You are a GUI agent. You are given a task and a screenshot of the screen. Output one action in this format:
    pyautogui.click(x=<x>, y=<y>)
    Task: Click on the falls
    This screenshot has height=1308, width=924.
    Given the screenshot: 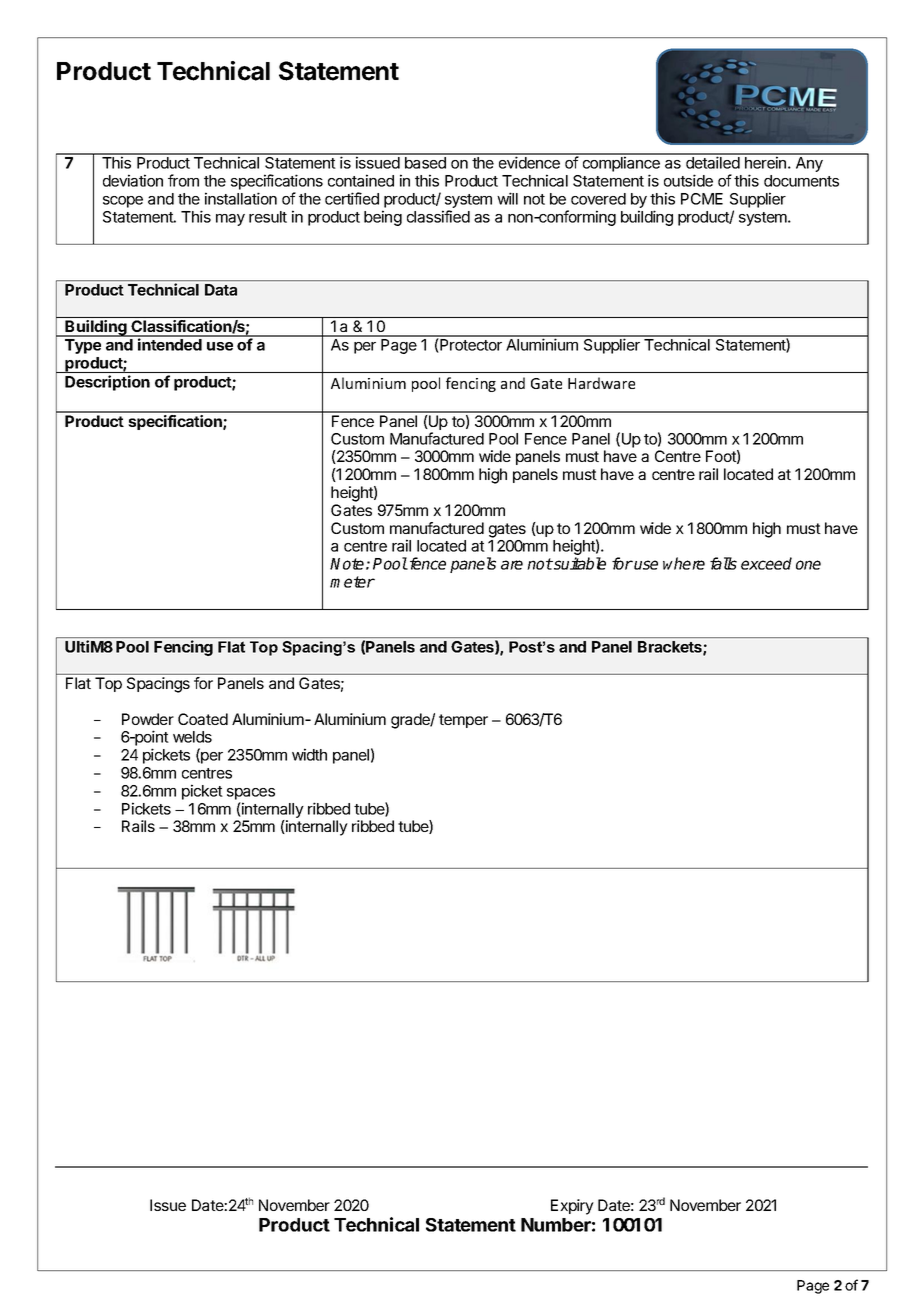 What is the action you would take?
    pyautogui.click(x=723, y=563)
